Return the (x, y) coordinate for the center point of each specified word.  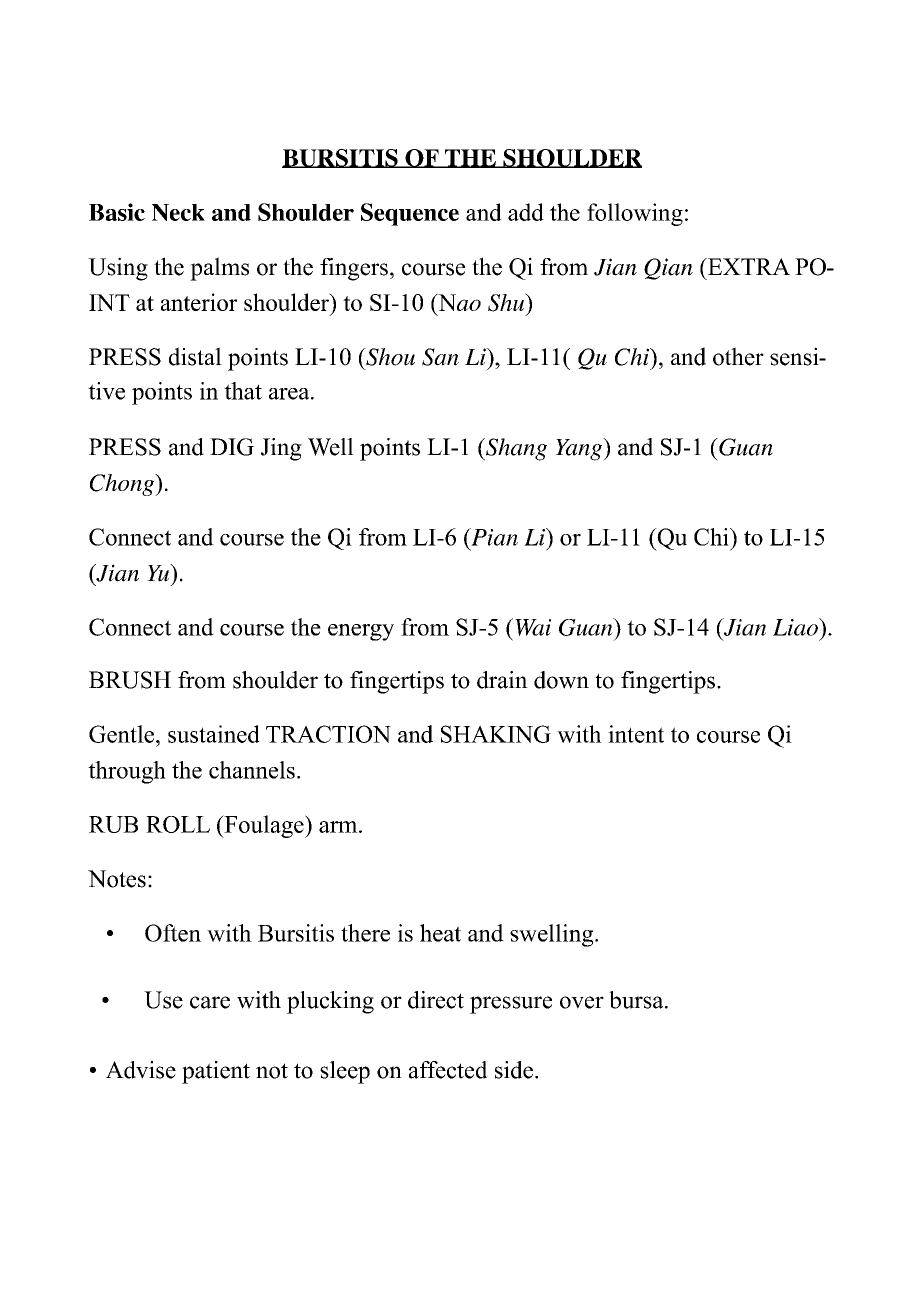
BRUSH (130, 680)
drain (502, 680)
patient (216, 1072)
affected (448, 1070)
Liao (796, 627)
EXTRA (748, 266)
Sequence (410, 214)
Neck (178, 212)
